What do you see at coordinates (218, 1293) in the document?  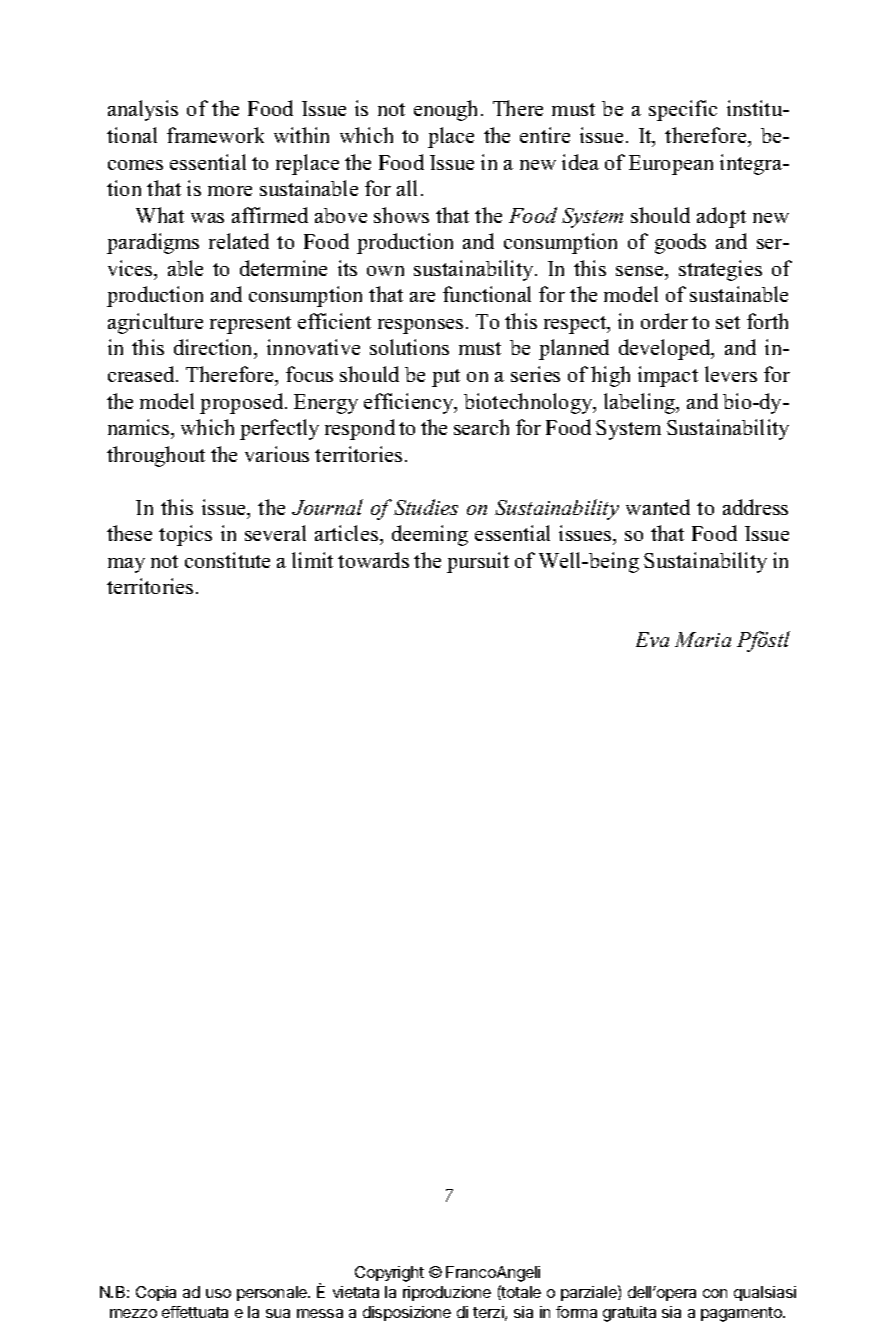 I see `uso` at bounding box center [218, 1293].
